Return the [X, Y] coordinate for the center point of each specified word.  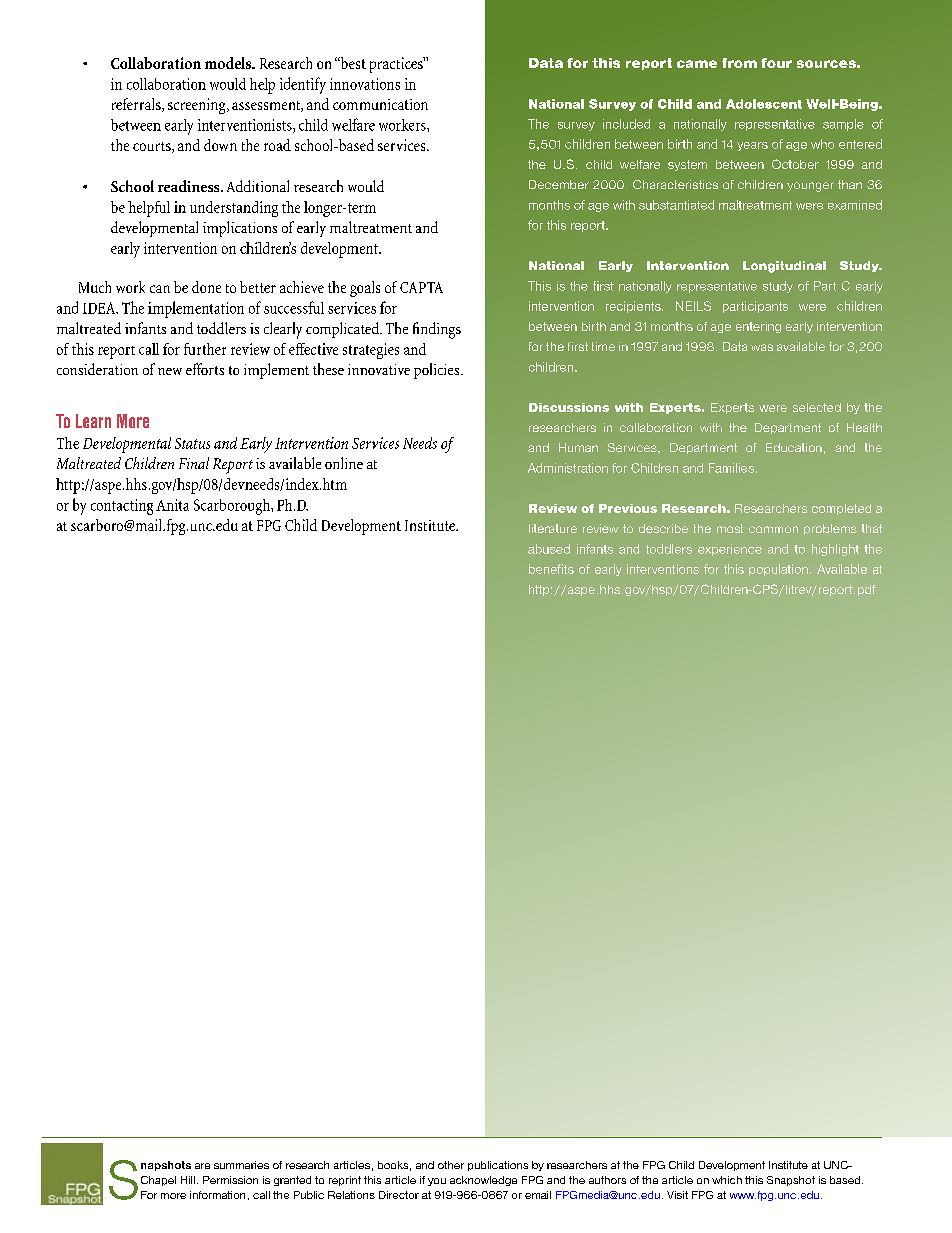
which [727, 1180]
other [451, 1165]
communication [380, 104]
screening [198, 106]
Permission [230, 1180]
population [778, 570]
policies [438, 371]
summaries [241, 1165]
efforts [205, 369]
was [762, 347]
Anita [172, 505]
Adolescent [764, 104]
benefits [551, 569]
